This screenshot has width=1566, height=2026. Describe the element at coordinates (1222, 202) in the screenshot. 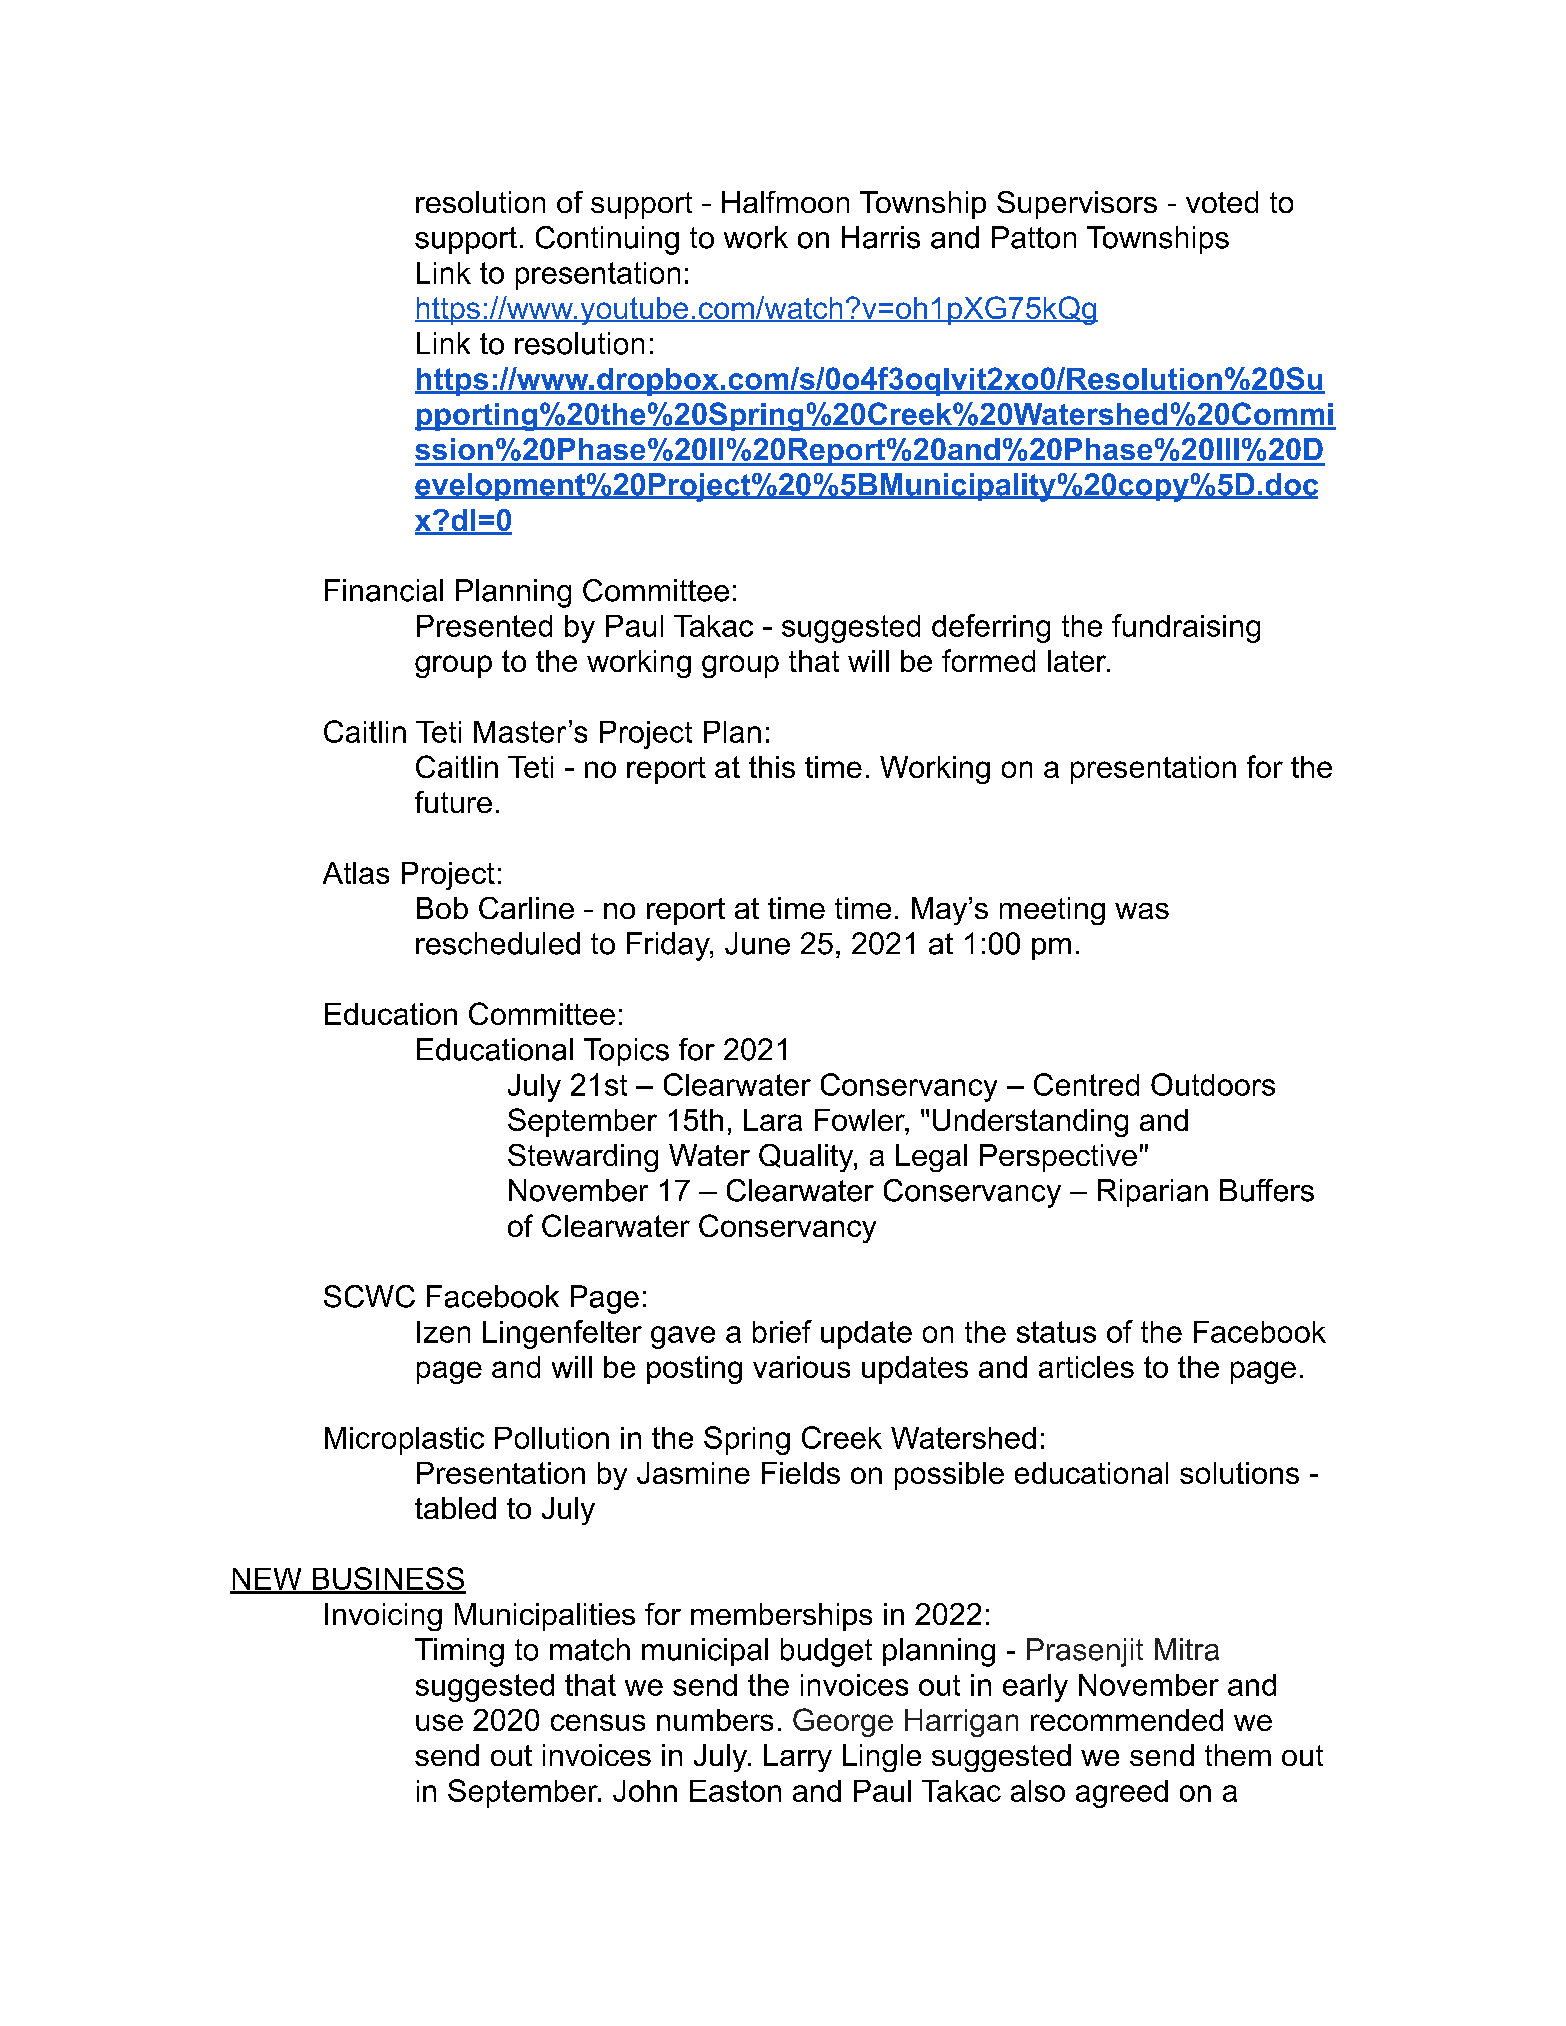

I see `voted` at that location.
